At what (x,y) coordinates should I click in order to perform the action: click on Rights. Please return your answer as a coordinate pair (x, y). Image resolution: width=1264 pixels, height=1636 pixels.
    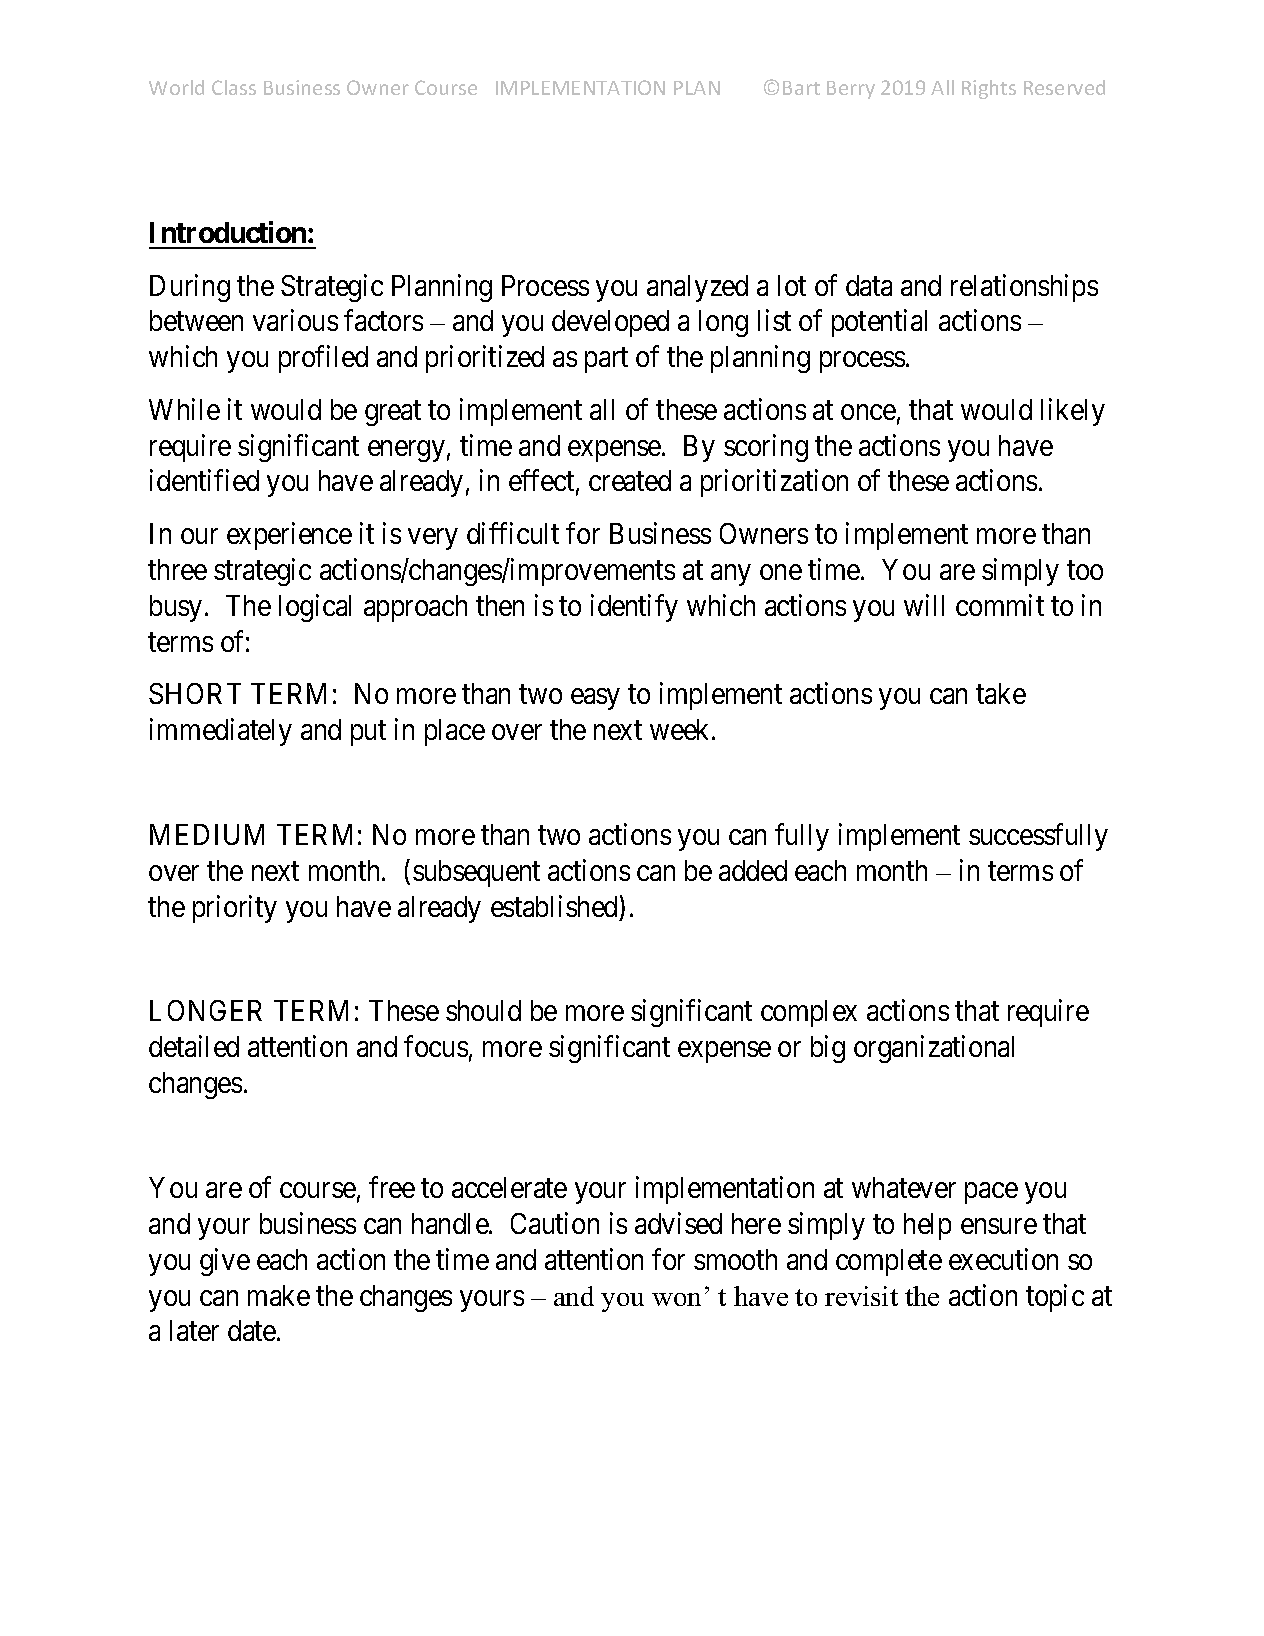
    Looking at the image, I should click on (989, 89).
